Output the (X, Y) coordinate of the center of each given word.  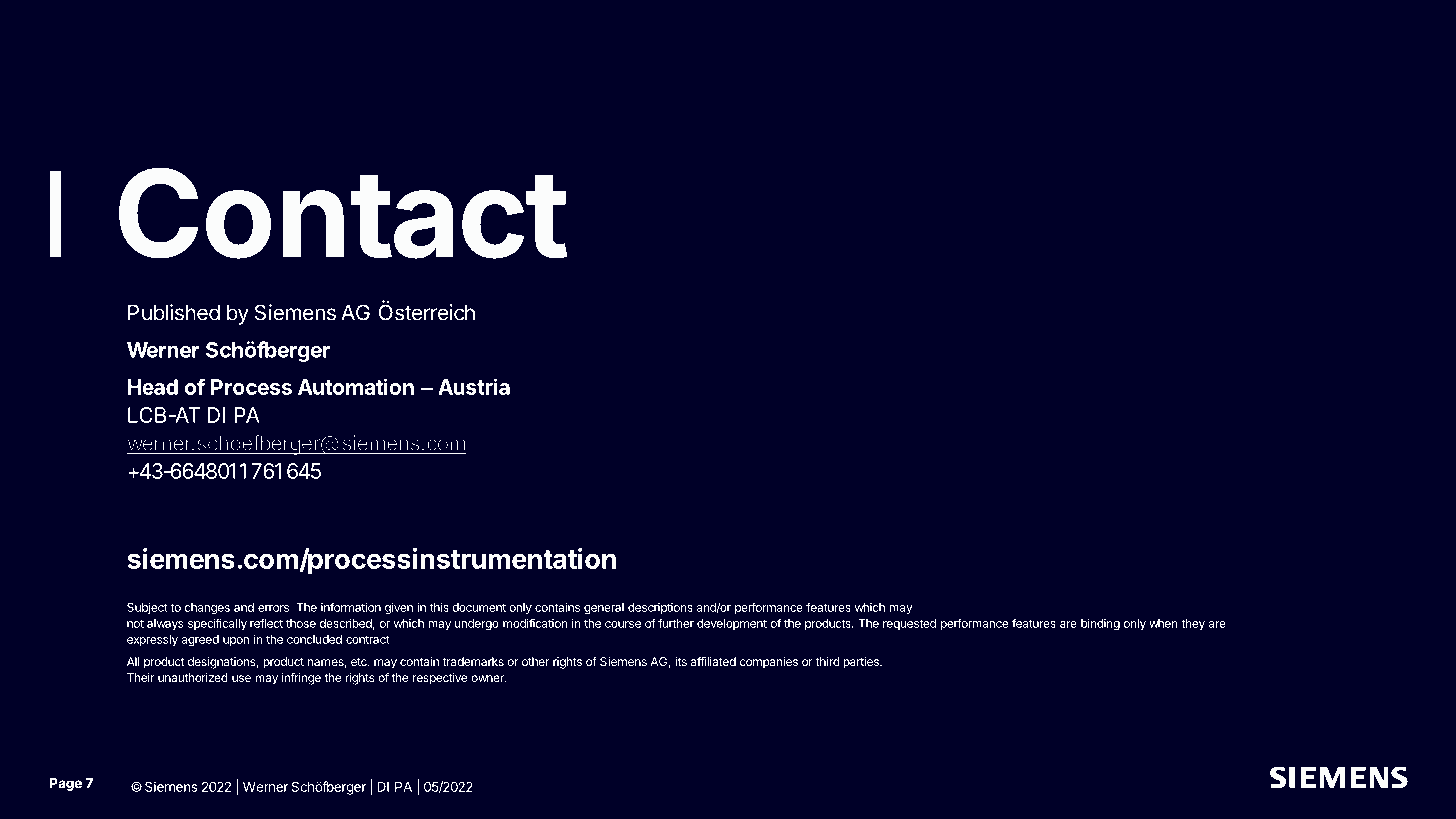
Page (66, 784)
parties (862, 663)
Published (174, 312)
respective (440, 679)
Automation (356, 386)
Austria (474, 386)
